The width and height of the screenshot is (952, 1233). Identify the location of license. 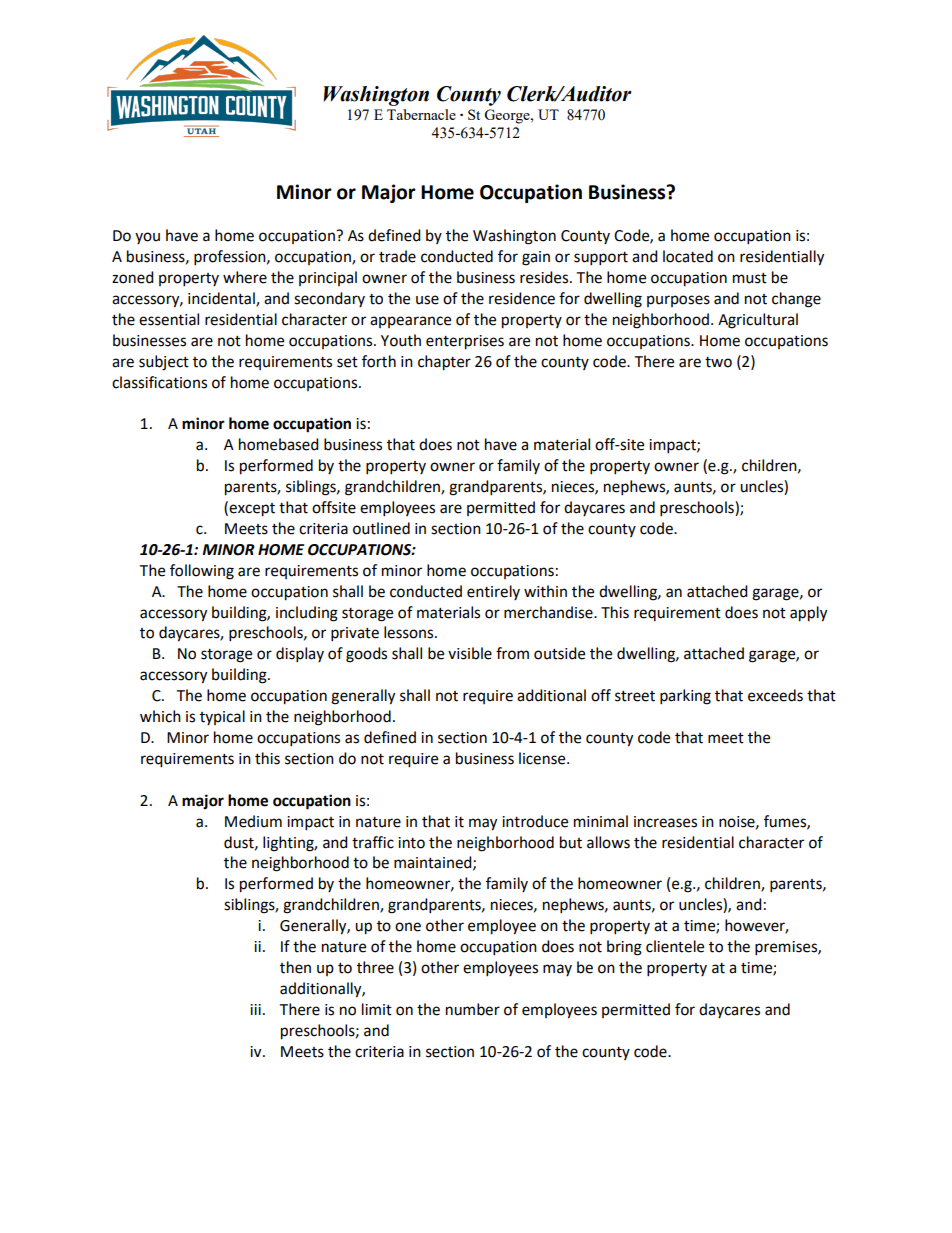
(543, 758).
